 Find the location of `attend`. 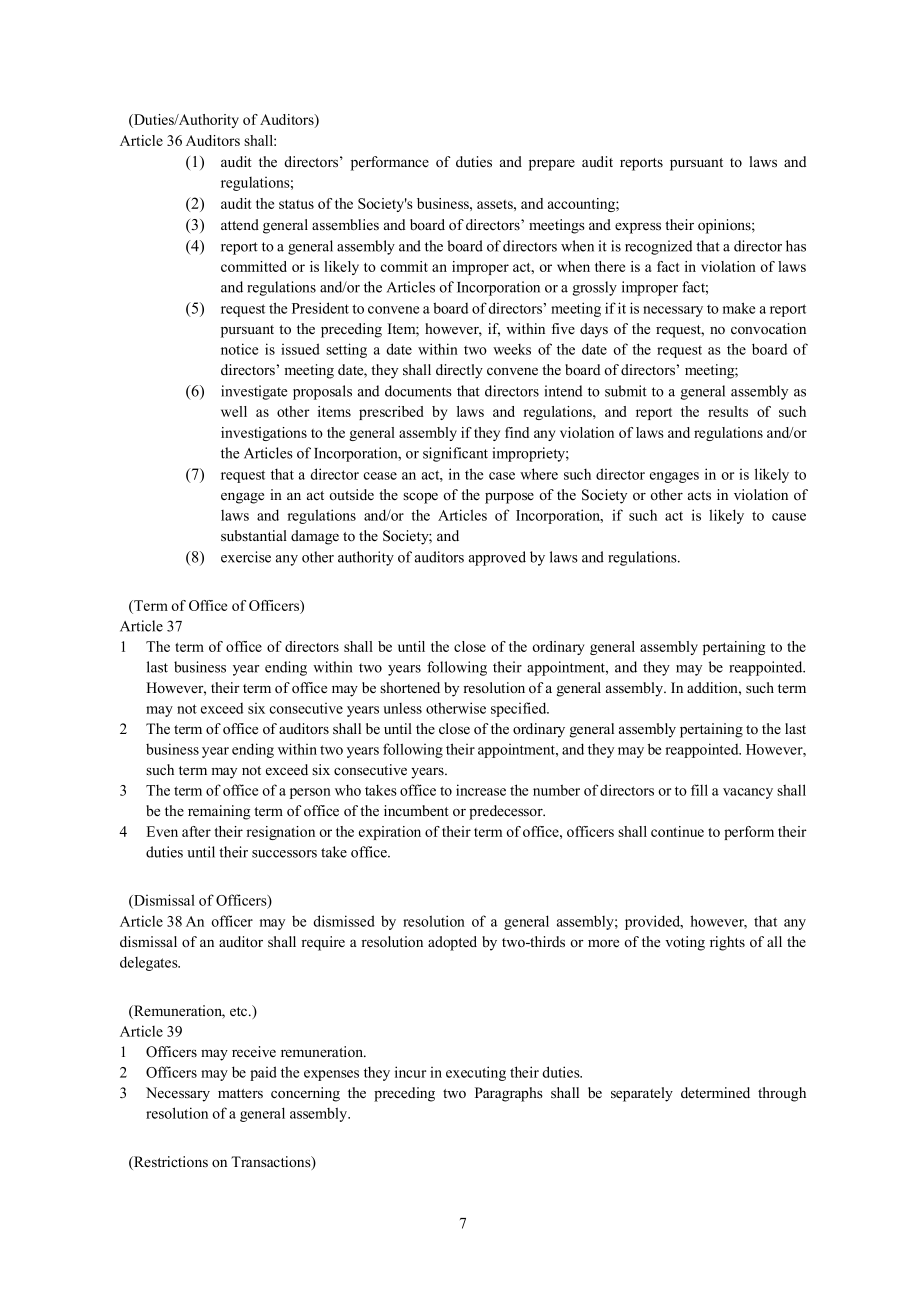

attend is located at coordinates (240, 224).
